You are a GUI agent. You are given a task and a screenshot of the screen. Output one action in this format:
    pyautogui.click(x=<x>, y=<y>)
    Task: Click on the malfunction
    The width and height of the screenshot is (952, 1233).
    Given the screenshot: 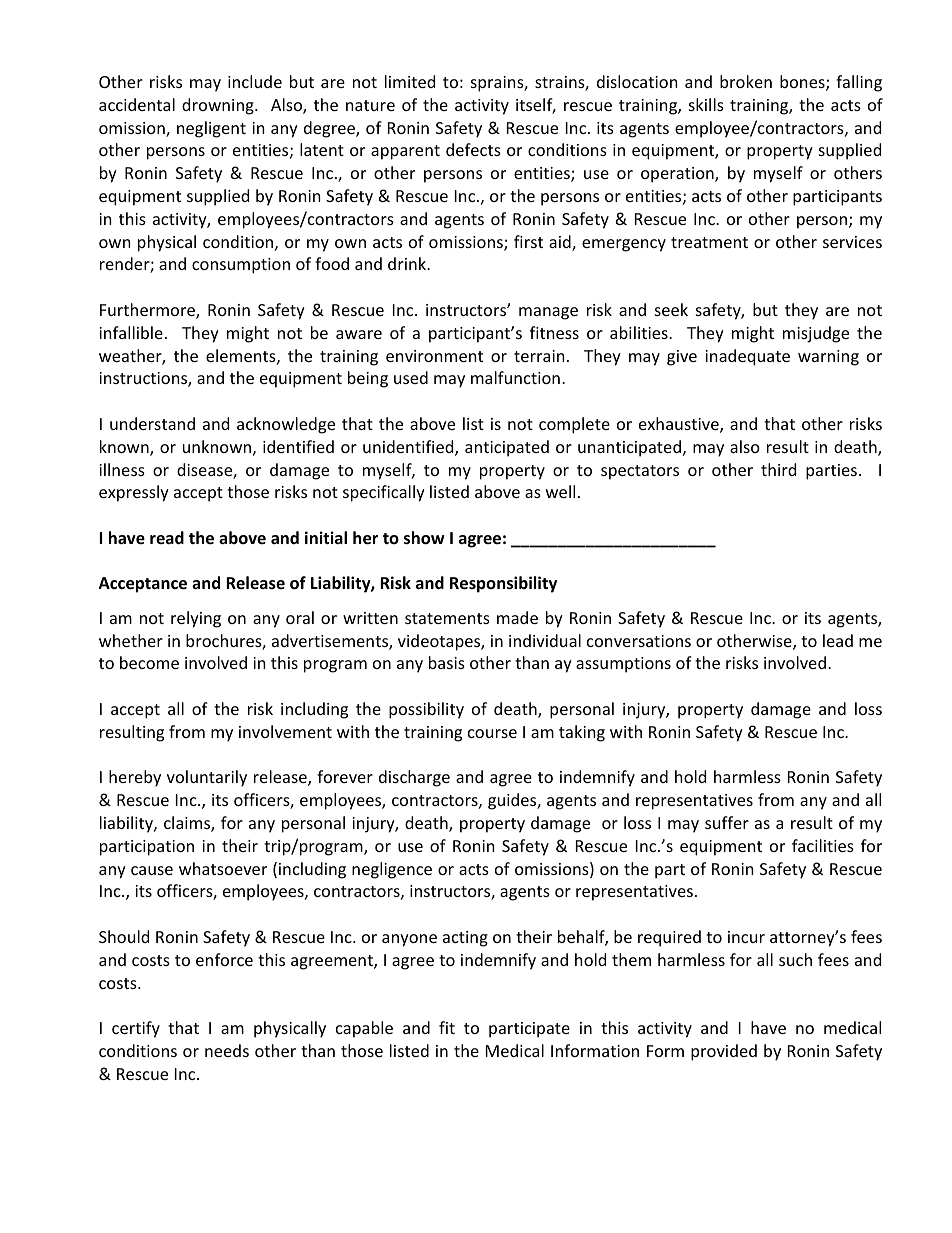 What is the action you would take?
    pyautogui.click(x=515, y=377)
